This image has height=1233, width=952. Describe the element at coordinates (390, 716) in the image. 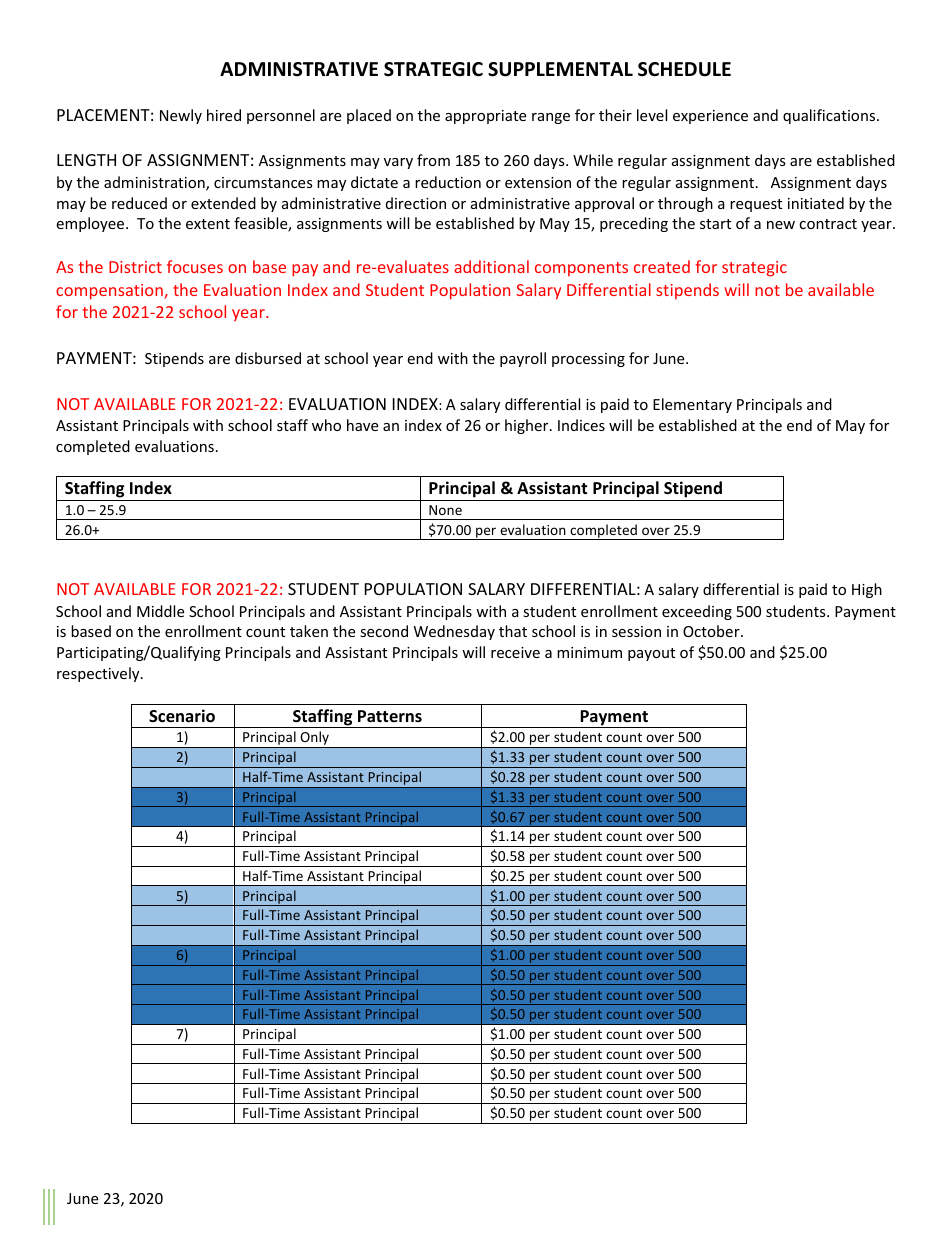

I see `Patterns` at that location.
